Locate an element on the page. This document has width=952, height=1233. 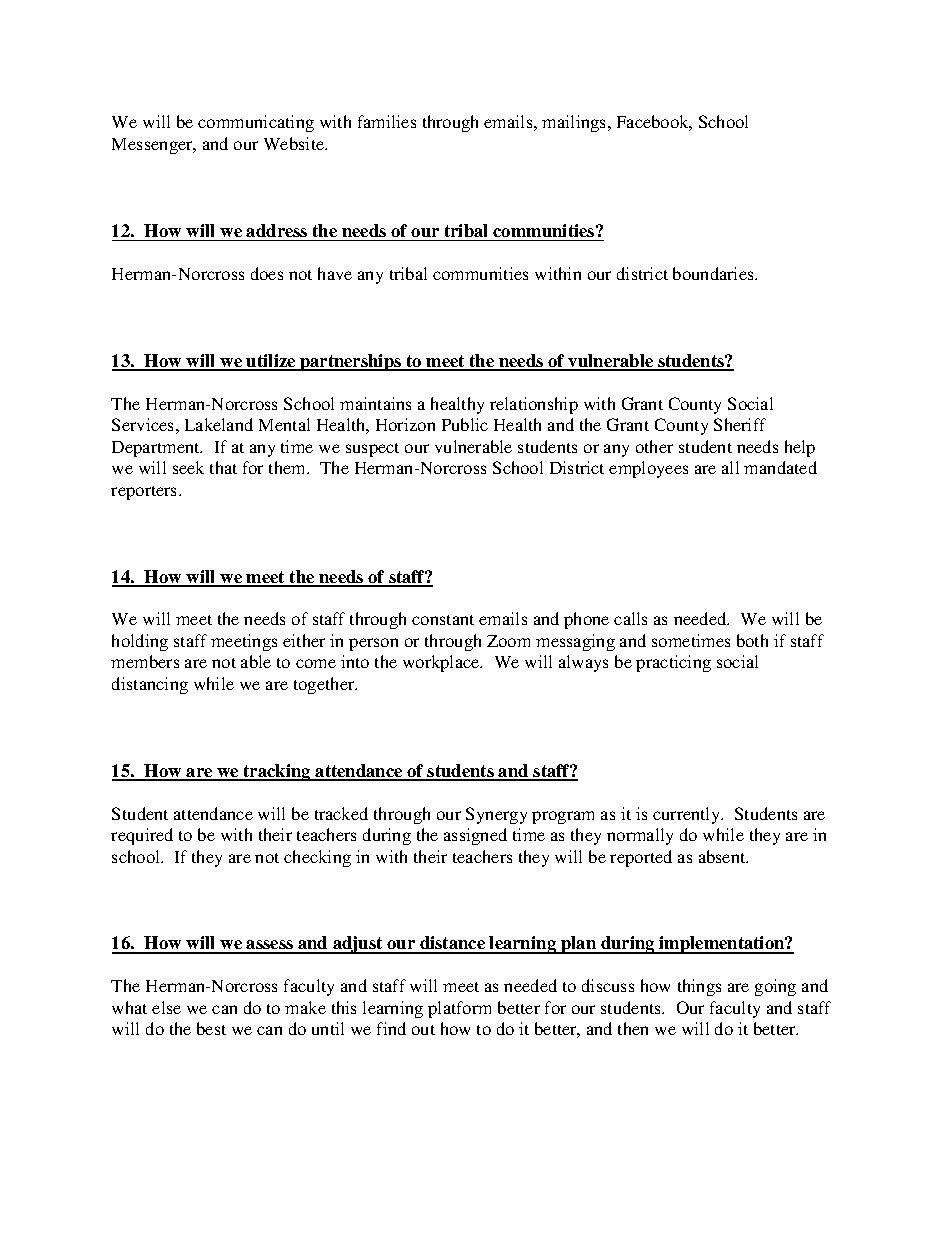
practicing is located at coordinates (673, 663).
